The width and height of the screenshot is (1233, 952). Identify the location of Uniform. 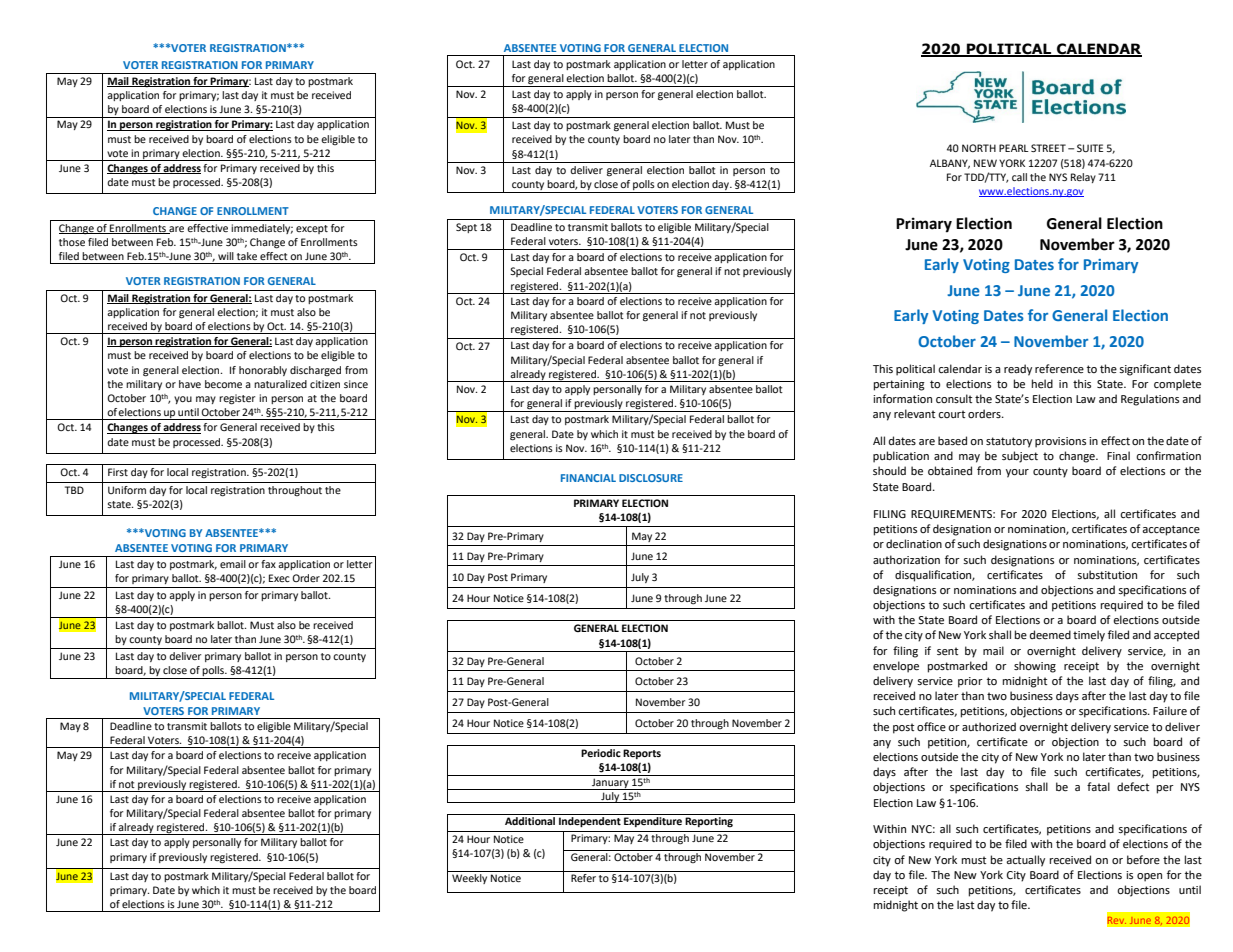
(127, 490).
